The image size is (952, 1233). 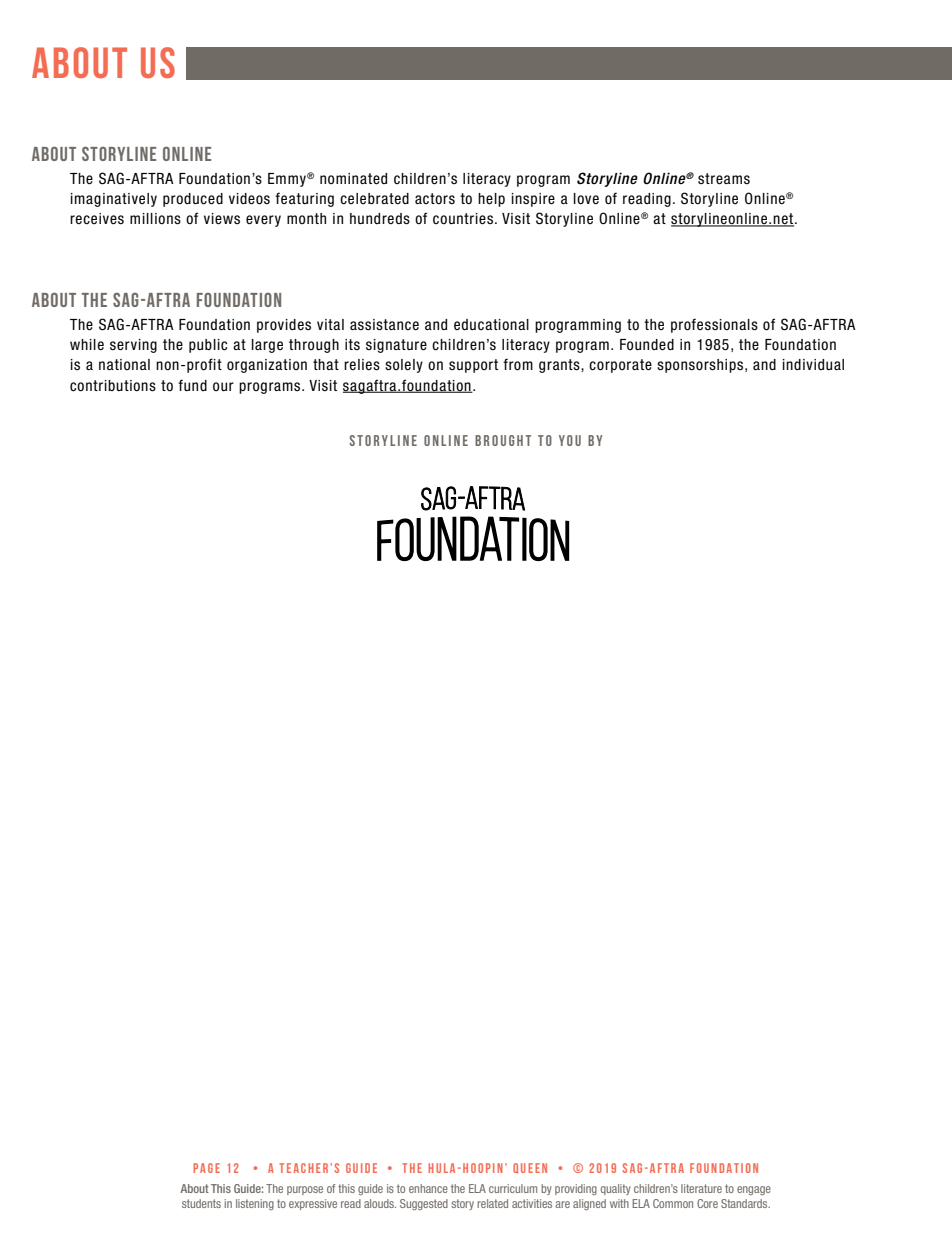 What do you see at coordinates (155, 219) in the screenshot?
I see `millions` at bounding box center [155, 219].
